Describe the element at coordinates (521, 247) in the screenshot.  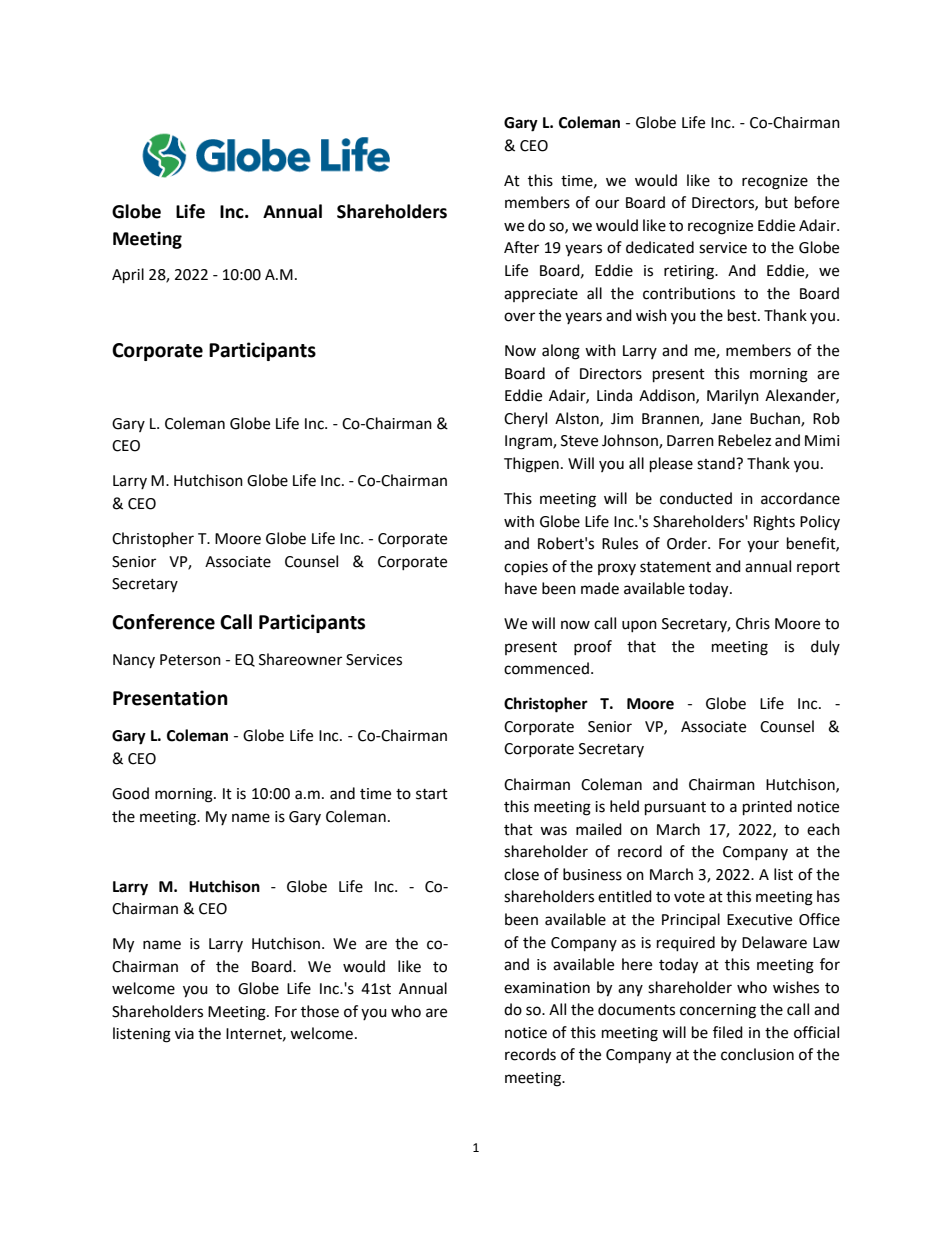
I see `After` at that location.
